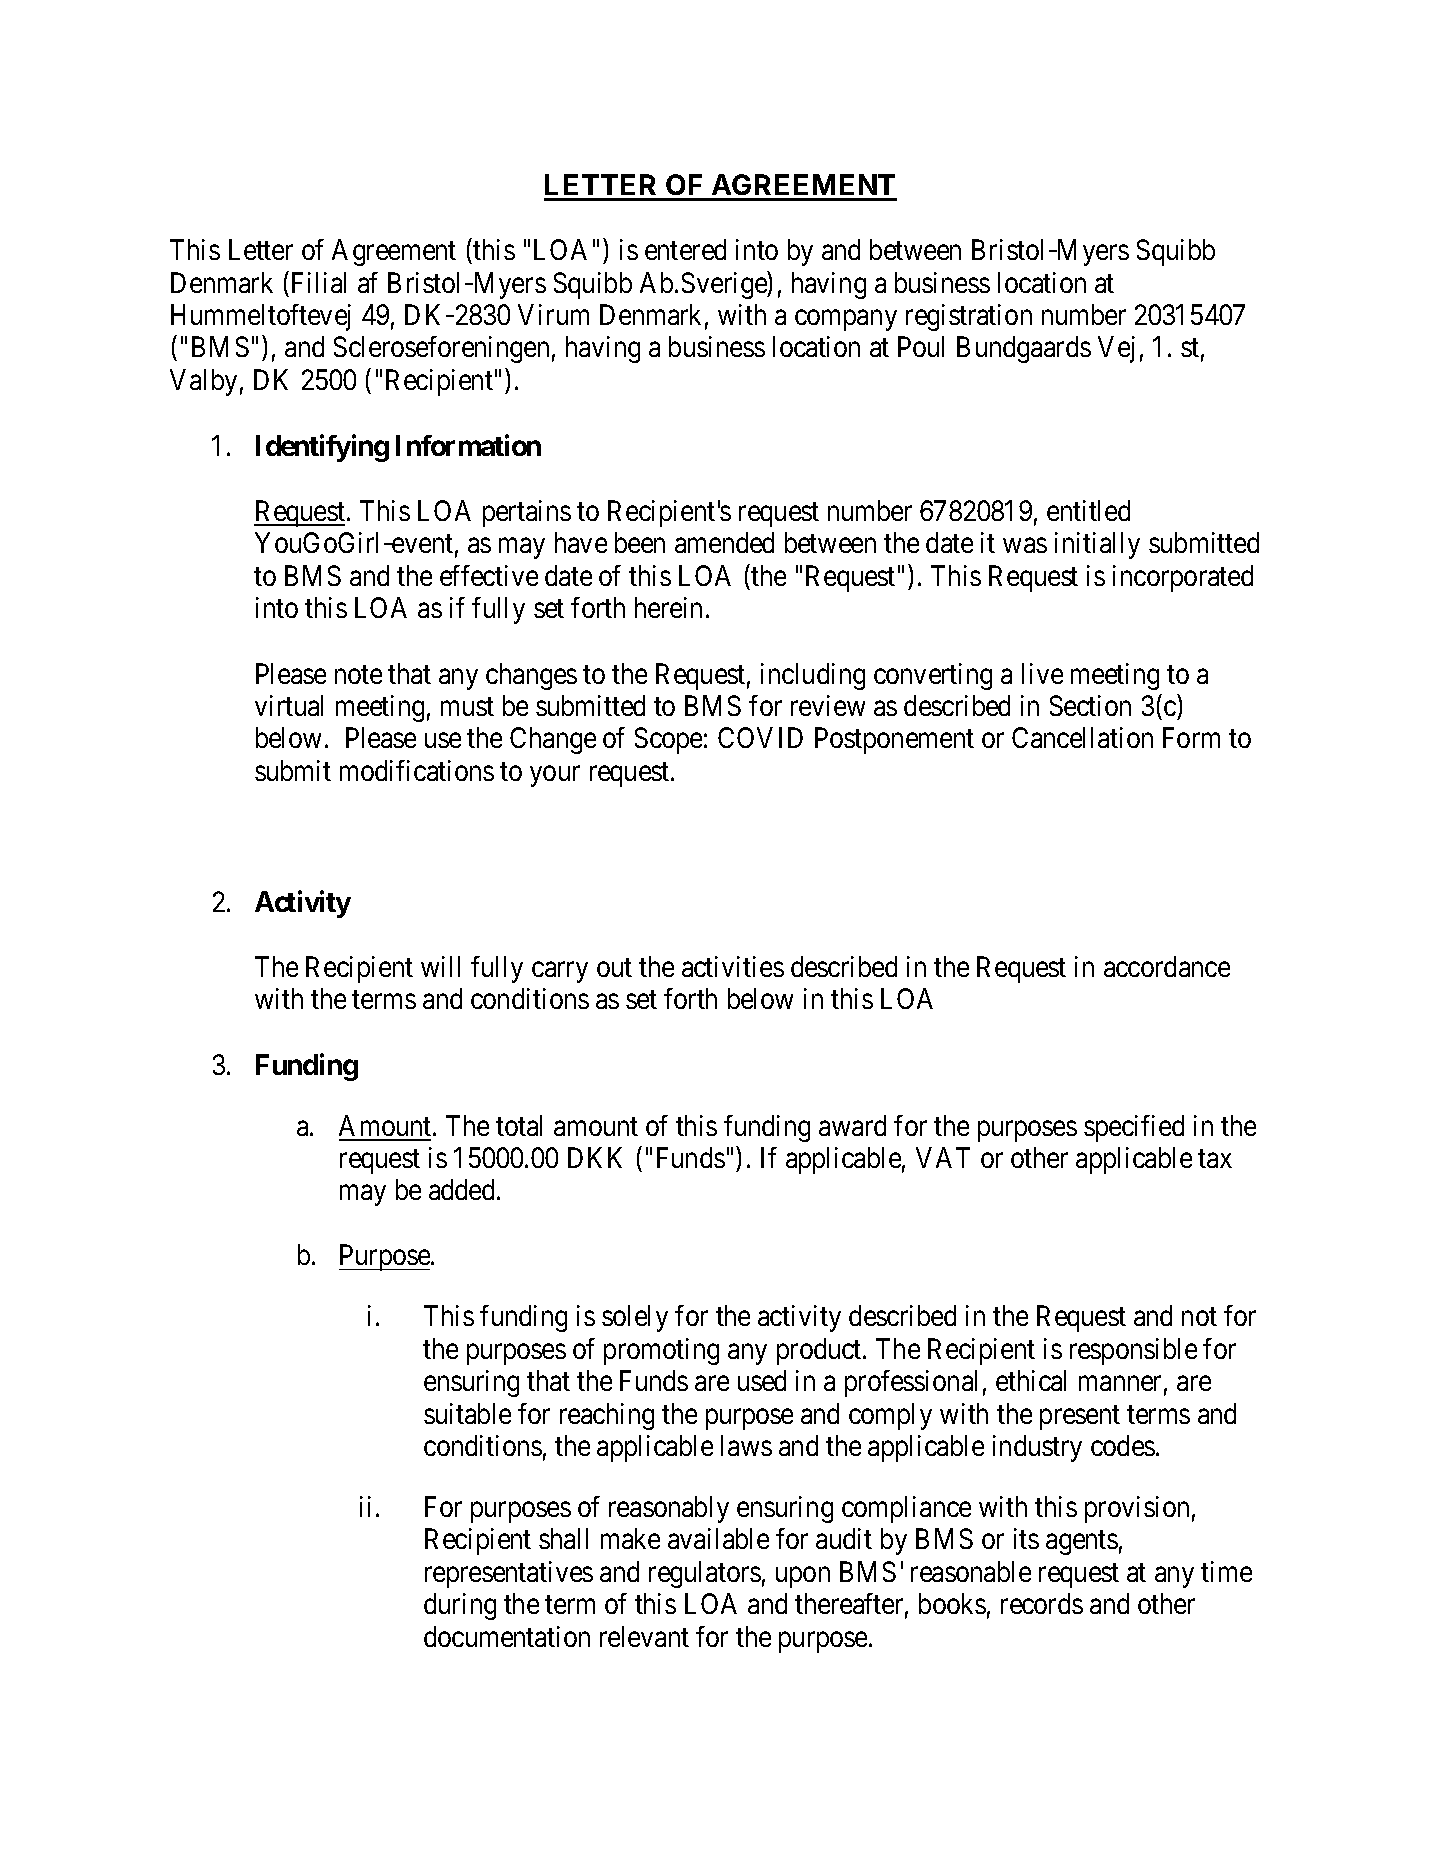  I want to click on registration, so click(969, 317).
